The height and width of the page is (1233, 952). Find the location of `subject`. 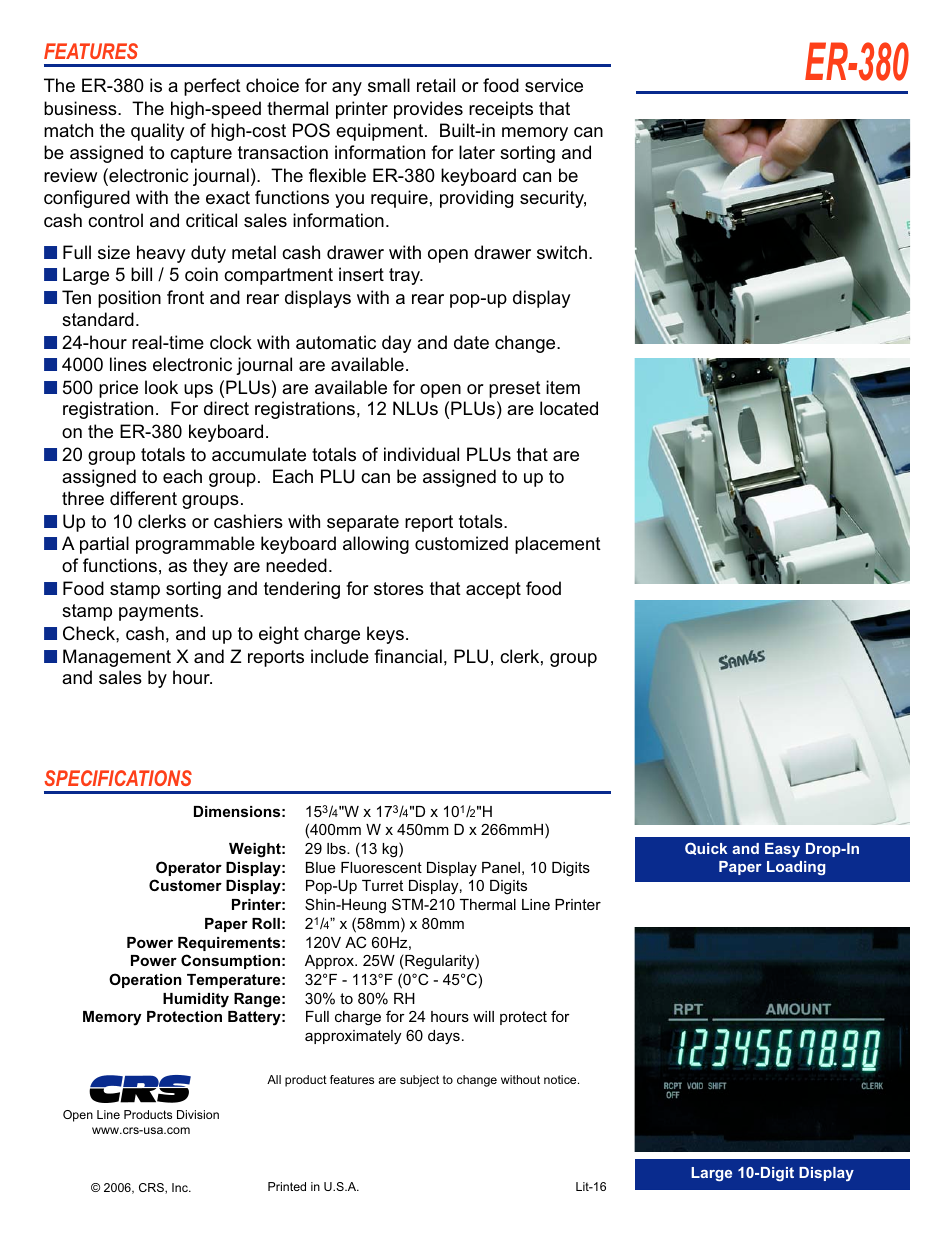

subject is located at coordinates (419, 1081).
